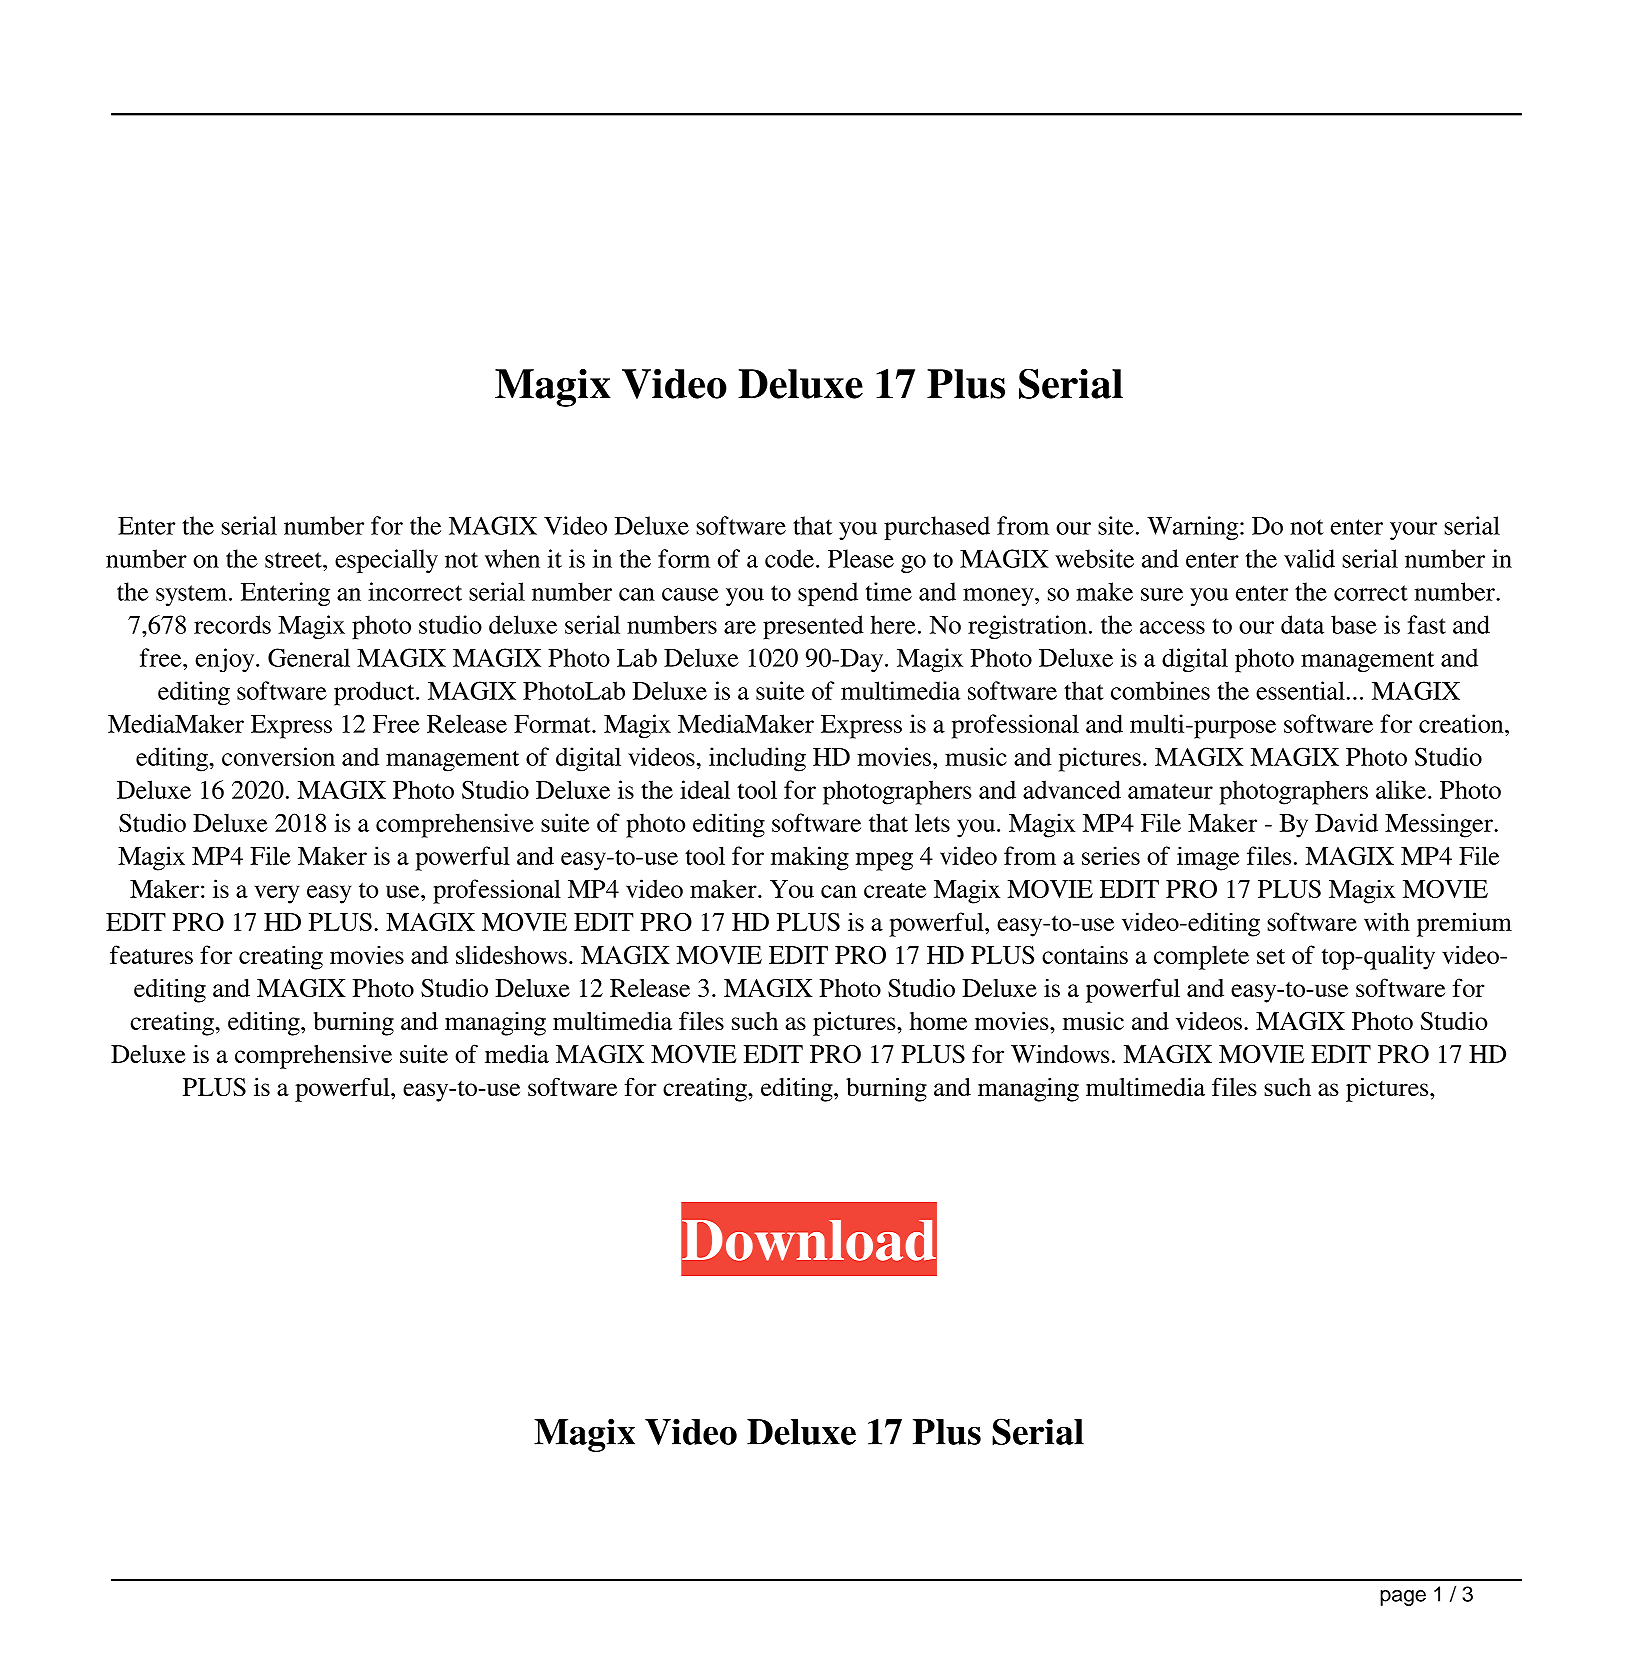 The image size is (1633, 1655). What do you see at coordinates (1060, 1053) in the document?
I see `Windows` at bounding box center [1060, 1053].
